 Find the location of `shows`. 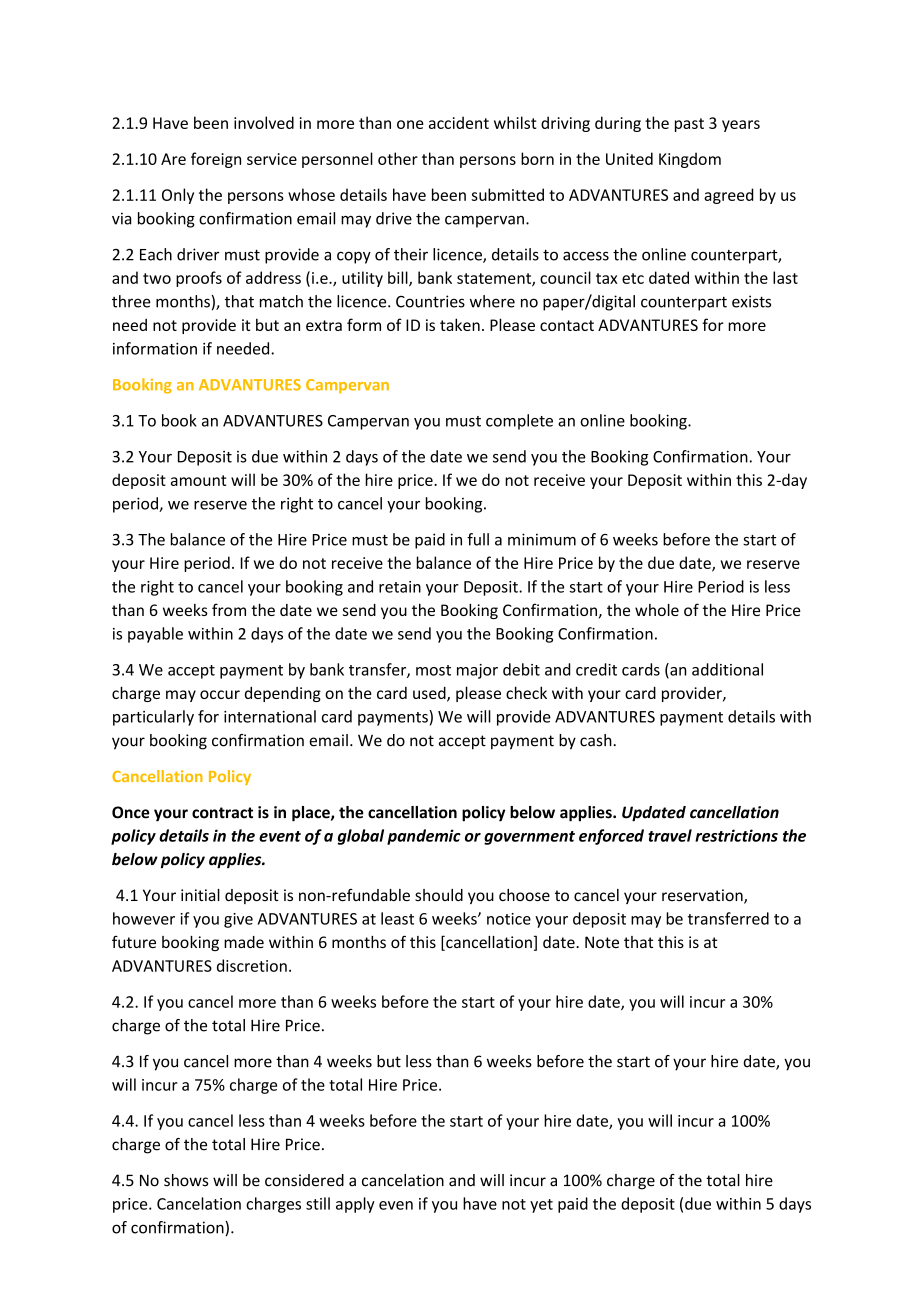

shows is located at coordinates (186, 1180).
